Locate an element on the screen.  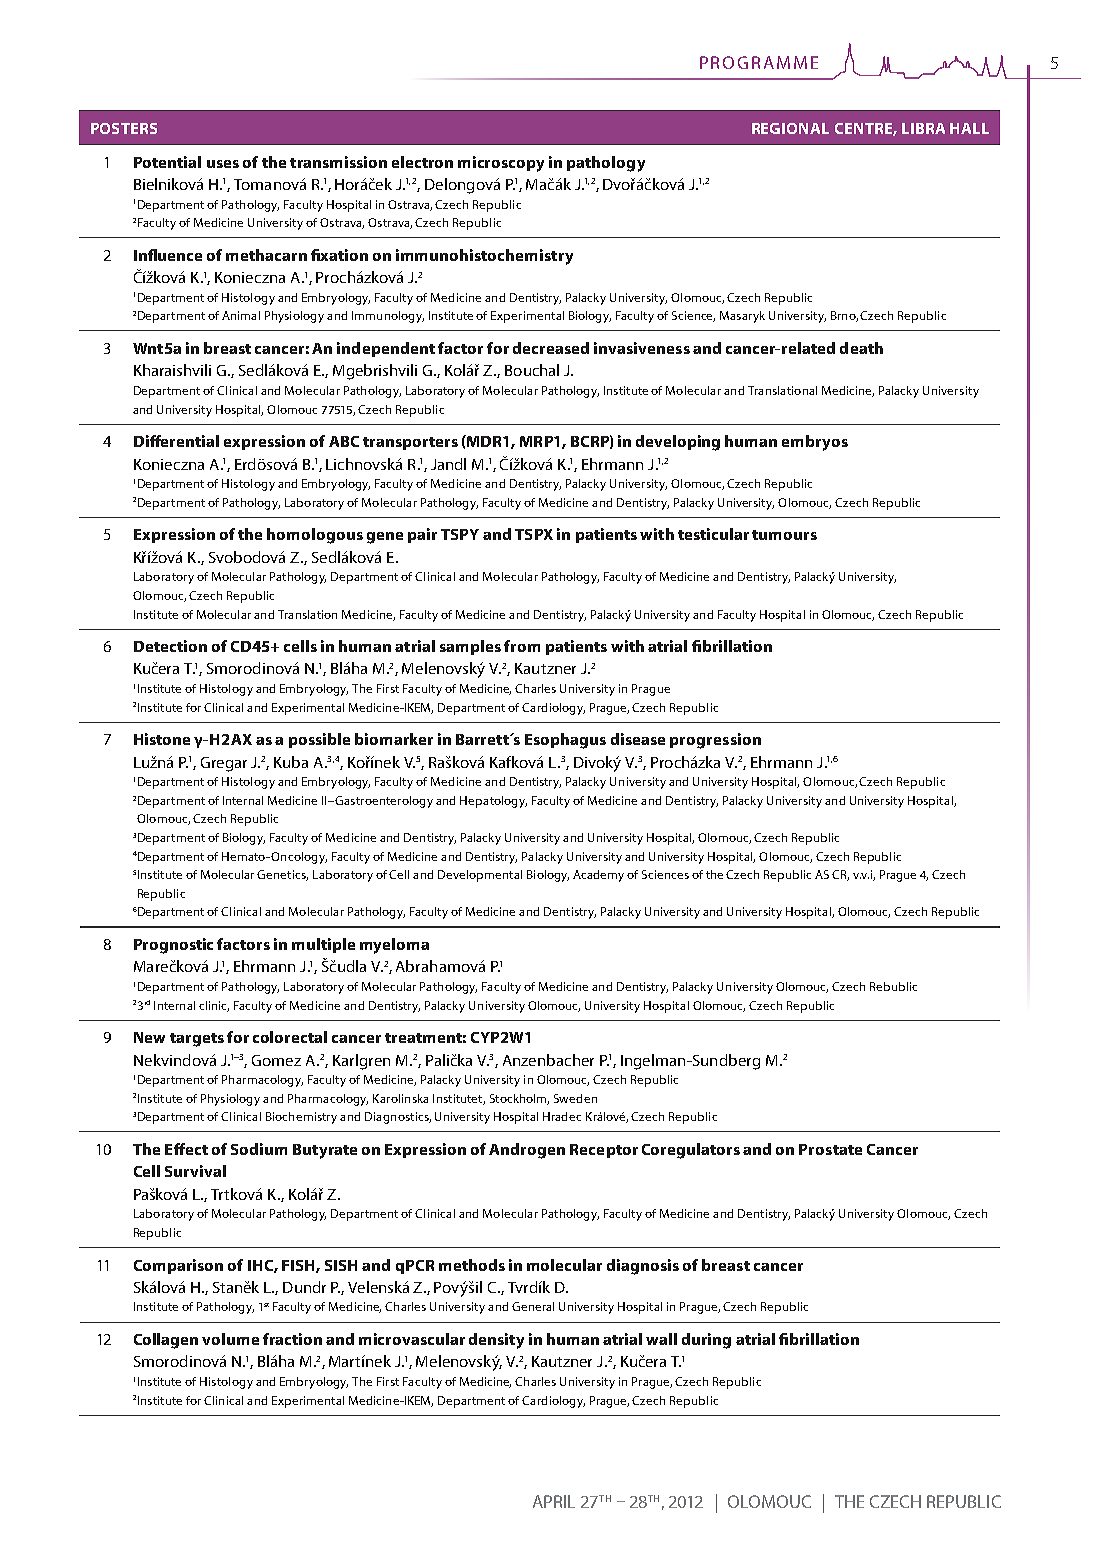
LIBRA is located at coordinates (923, 128).
